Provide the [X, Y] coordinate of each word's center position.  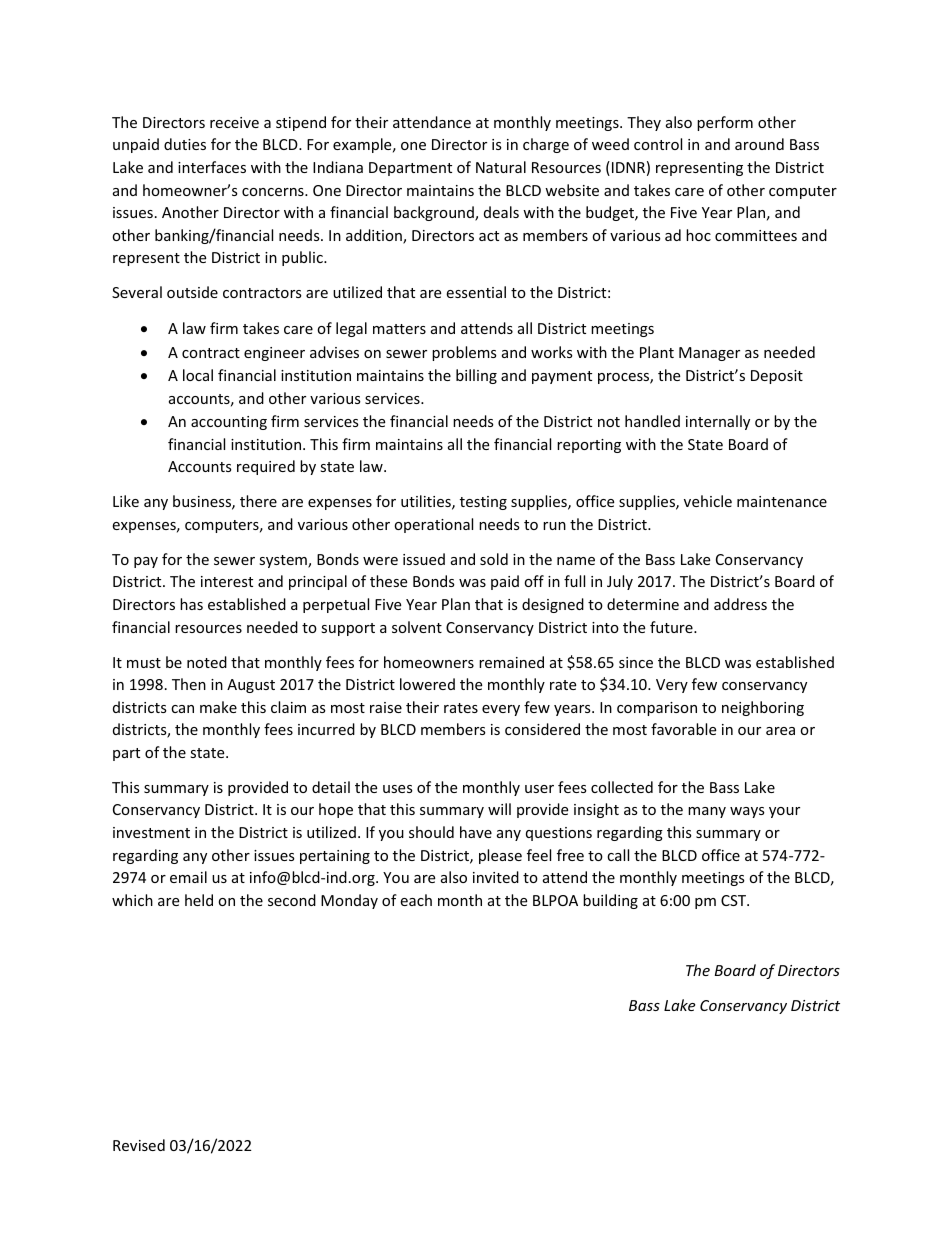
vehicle [708, 501]
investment [151, 832]
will [499, 809]
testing [483, 503]
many [707, 812]
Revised [139, 1145]
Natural [501, 167]
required [266, 467]
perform [725, 123]
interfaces [212, 167]
